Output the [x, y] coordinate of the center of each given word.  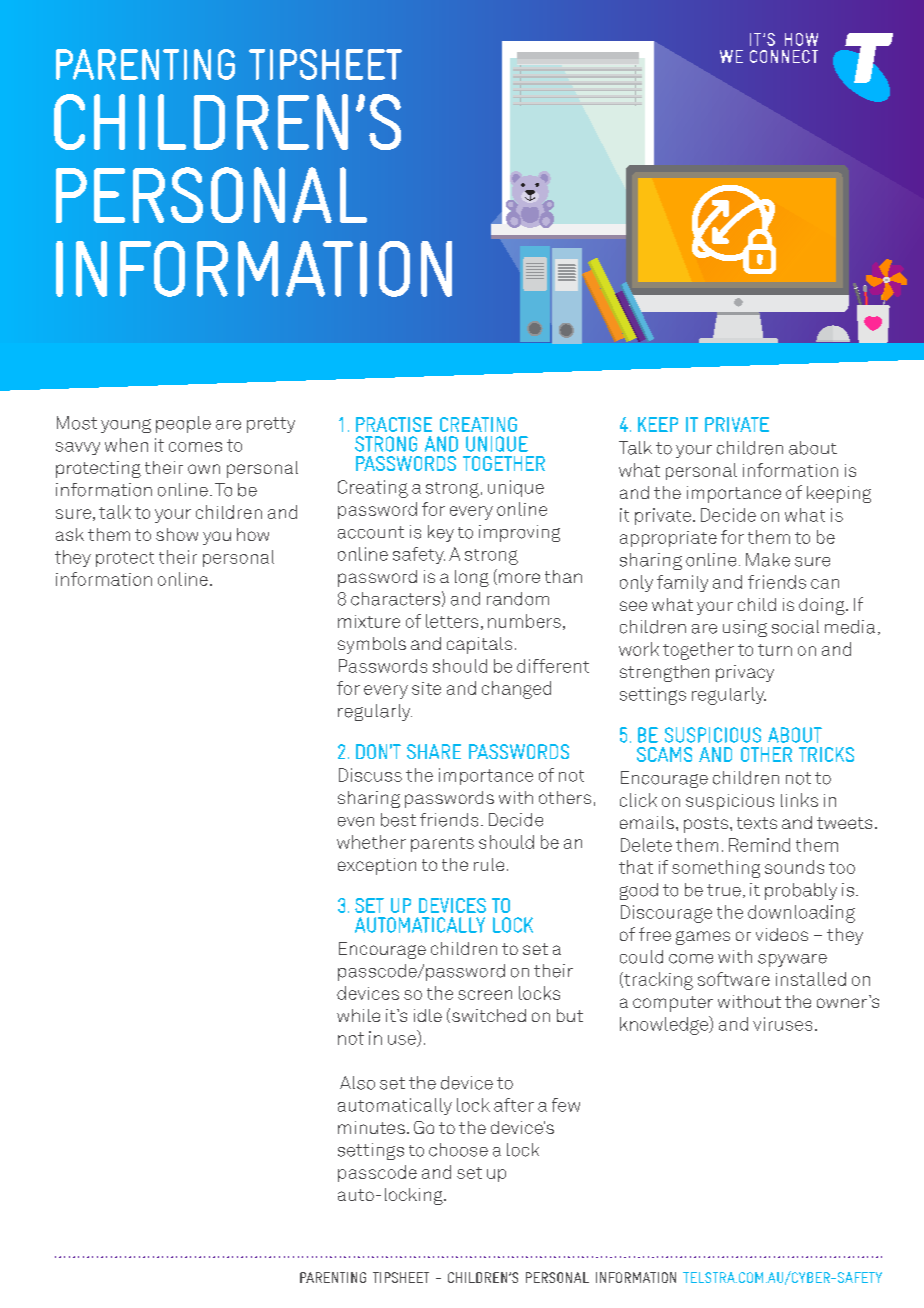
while [358, 1015]
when [126, 445]
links [799, 800]
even [356, 822]
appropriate [668, 539]
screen [485, 995]
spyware [792, 960]
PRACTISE [394, 424]
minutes [371, 1127]
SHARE [434, 751]
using [745, 628]
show [177, 534]
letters [452, 621]
